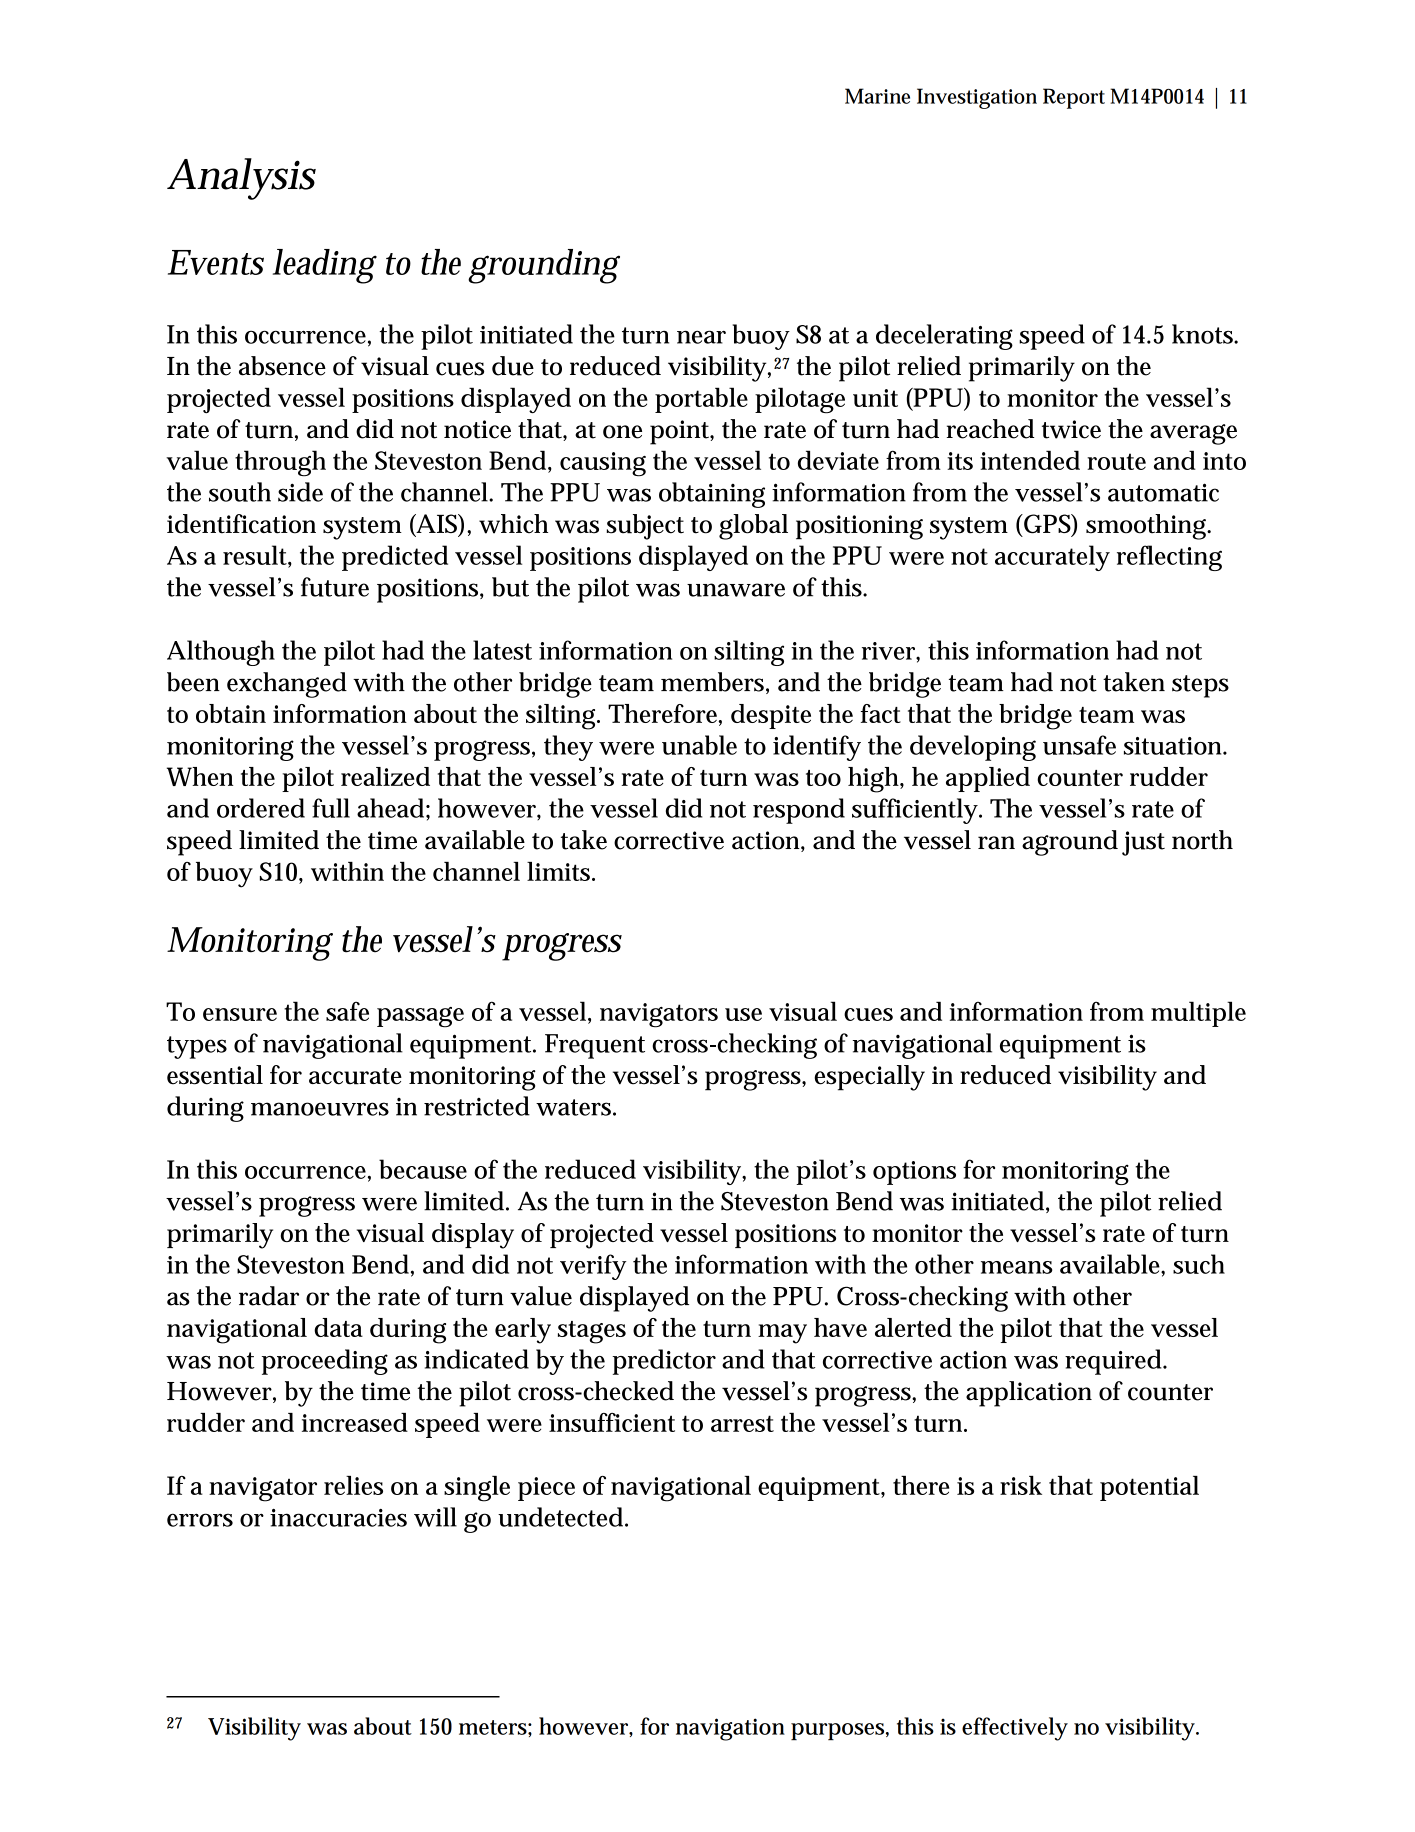  What do you see at coordinates (331, 808) in the screenshot?
I see `full` at bounding box center [331, 808].
